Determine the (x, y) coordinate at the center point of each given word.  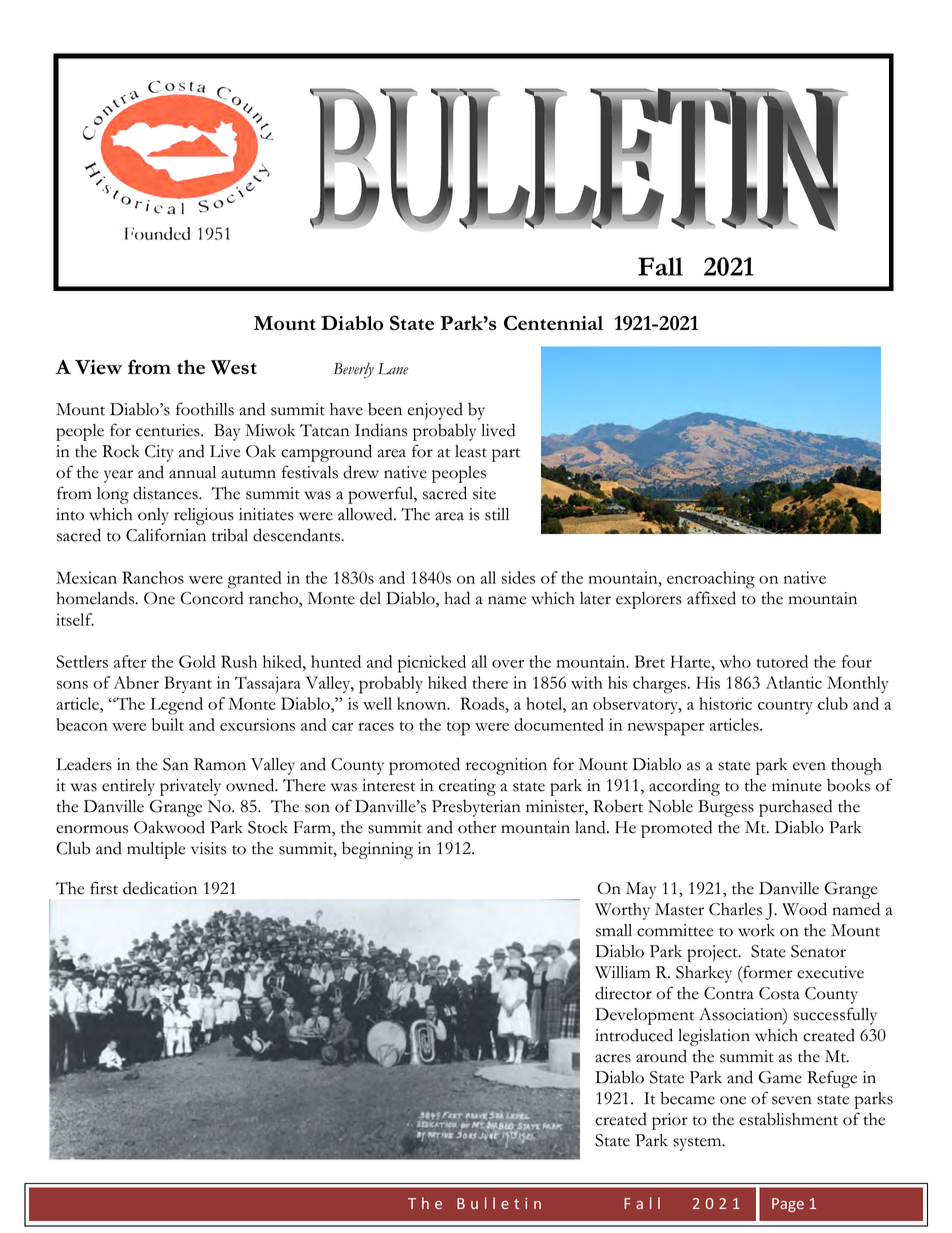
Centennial (553, 323)
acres (613, 1058)
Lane (393, 369)
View (98, 367)
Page (788, 1205)
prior (670, 1121)
